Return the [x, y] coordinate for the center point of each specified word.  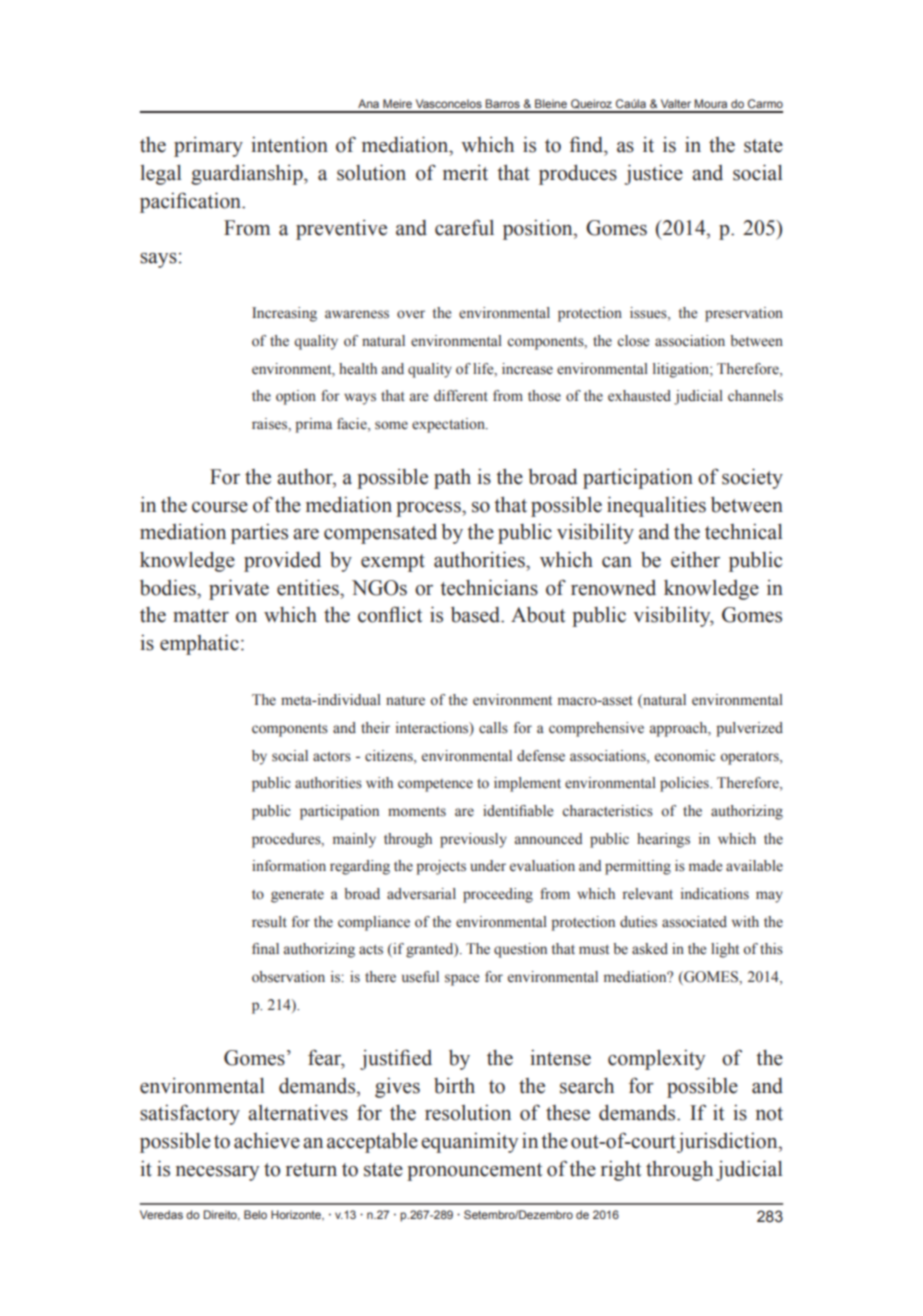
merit [465, 173]
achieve [267, 1141]
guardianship [248, 174]
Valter [676, 103]
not [769, 1114]
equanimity [469, 1143]
